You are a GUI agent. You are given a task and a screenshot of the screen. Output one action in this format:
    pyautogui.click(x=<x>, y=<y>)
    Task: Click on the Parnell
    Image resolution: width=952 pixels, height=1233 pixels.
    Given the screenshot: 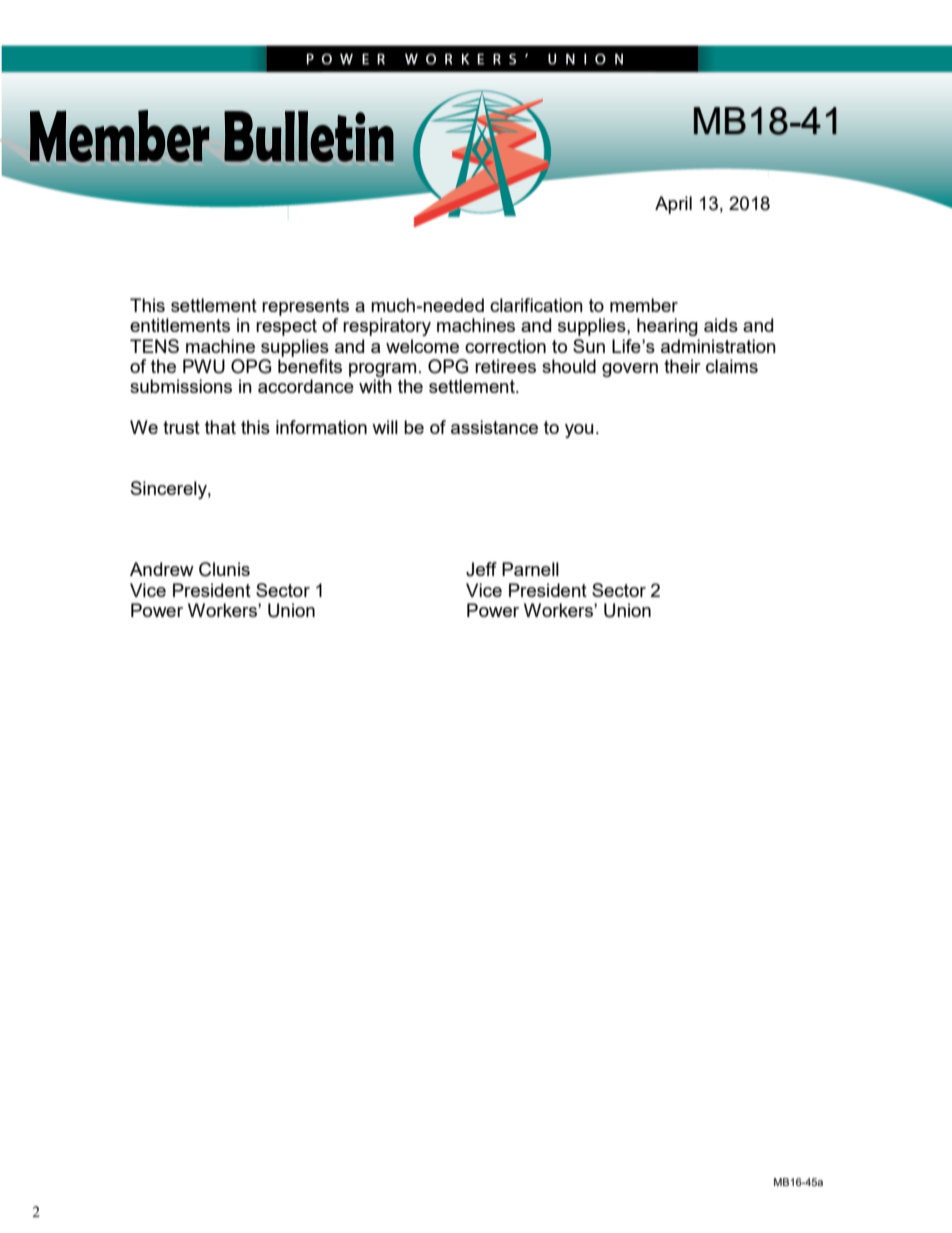 What is the action you would take?
    pyautogui.click(x=530, y=569)
